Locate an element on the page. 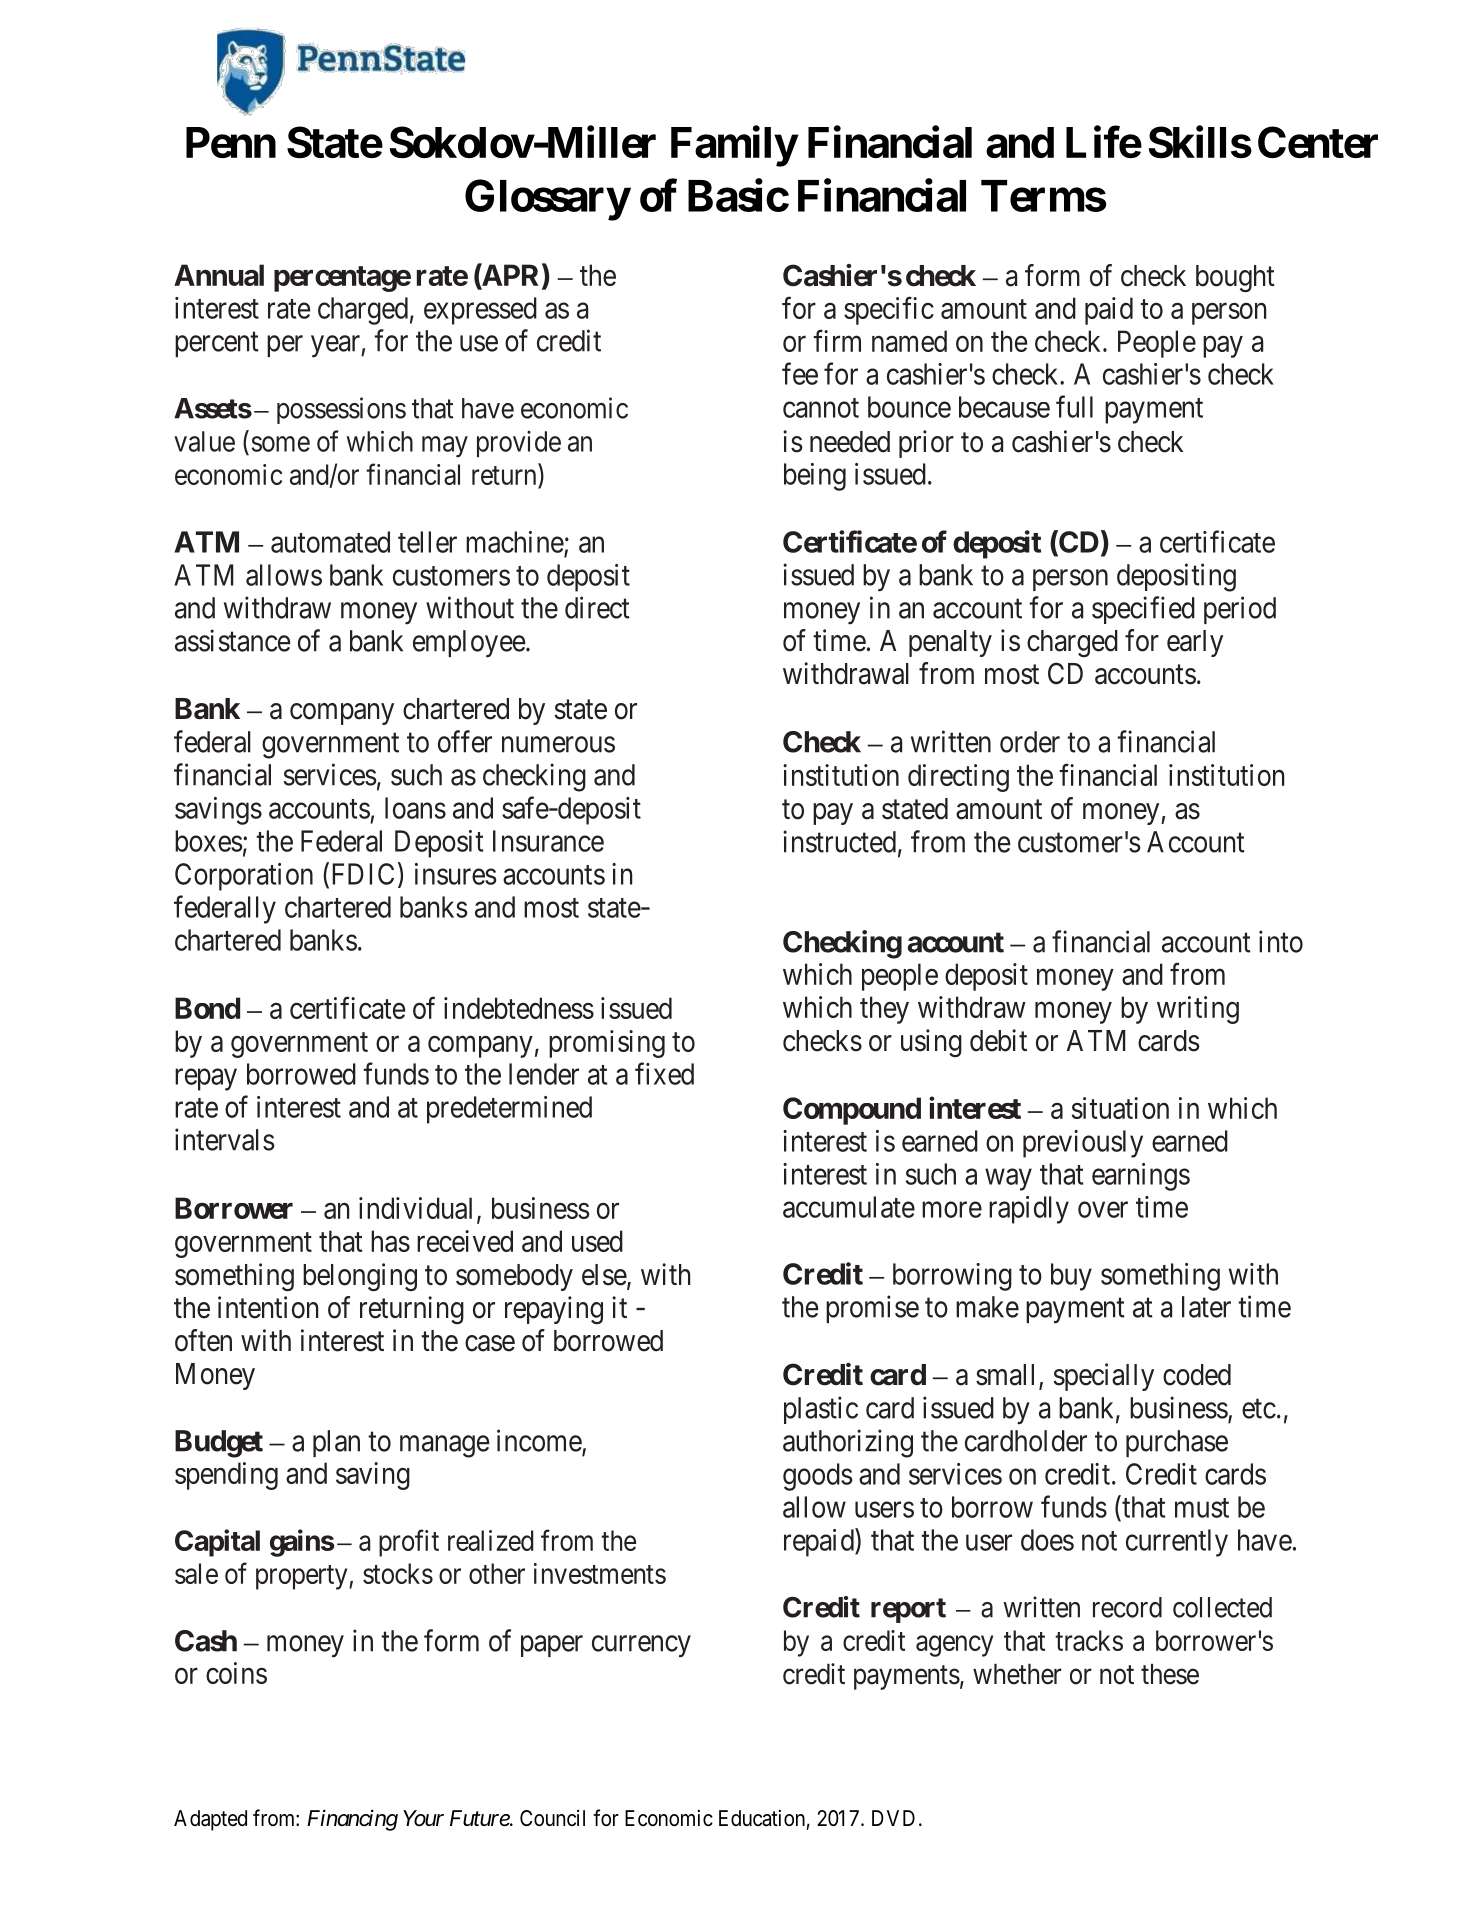 Image resolution: width=1477 pixels, height=1911 pixels. specific is located at coordinates (889, 311).
